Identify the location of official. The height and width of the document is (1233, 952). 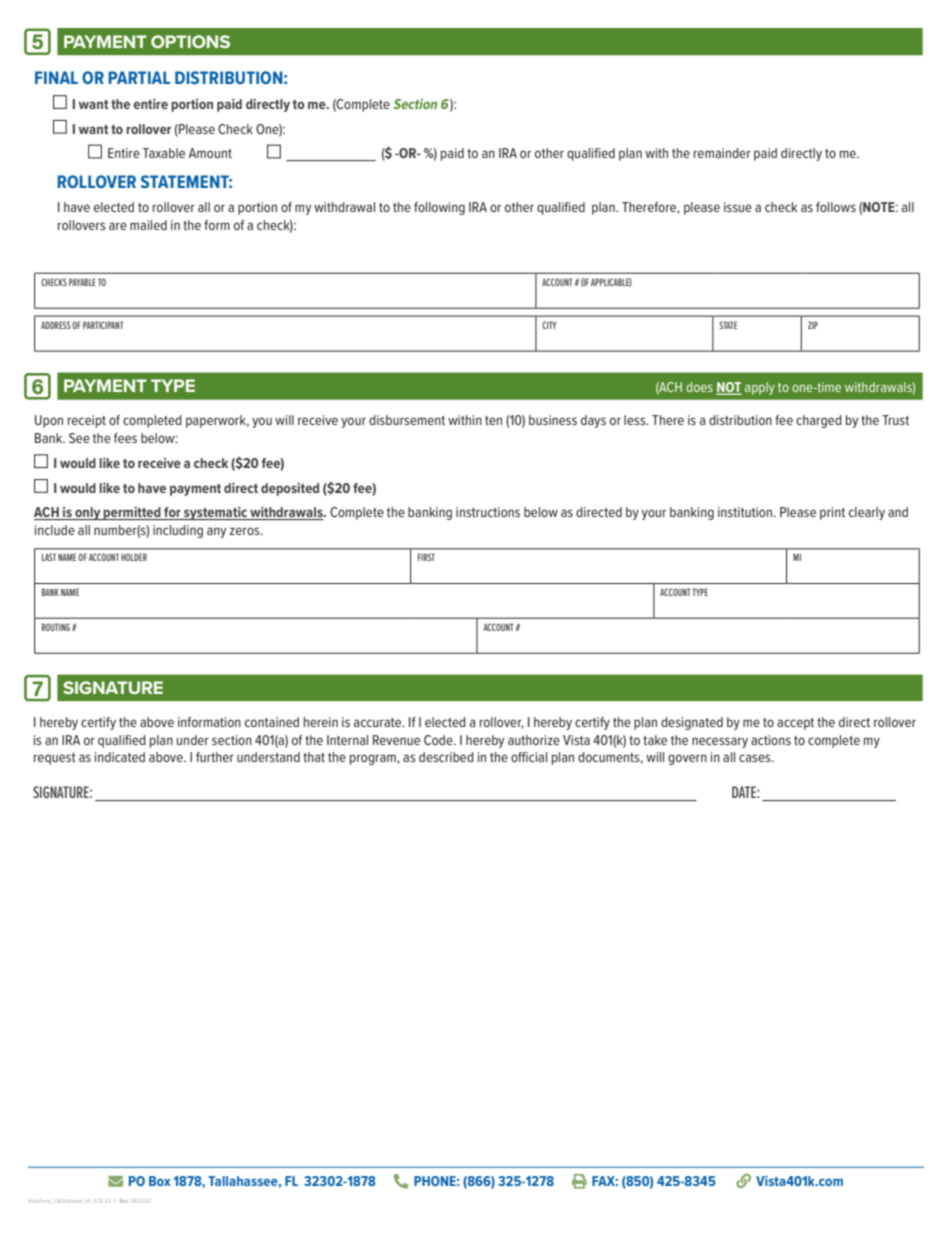
(529, 757).
